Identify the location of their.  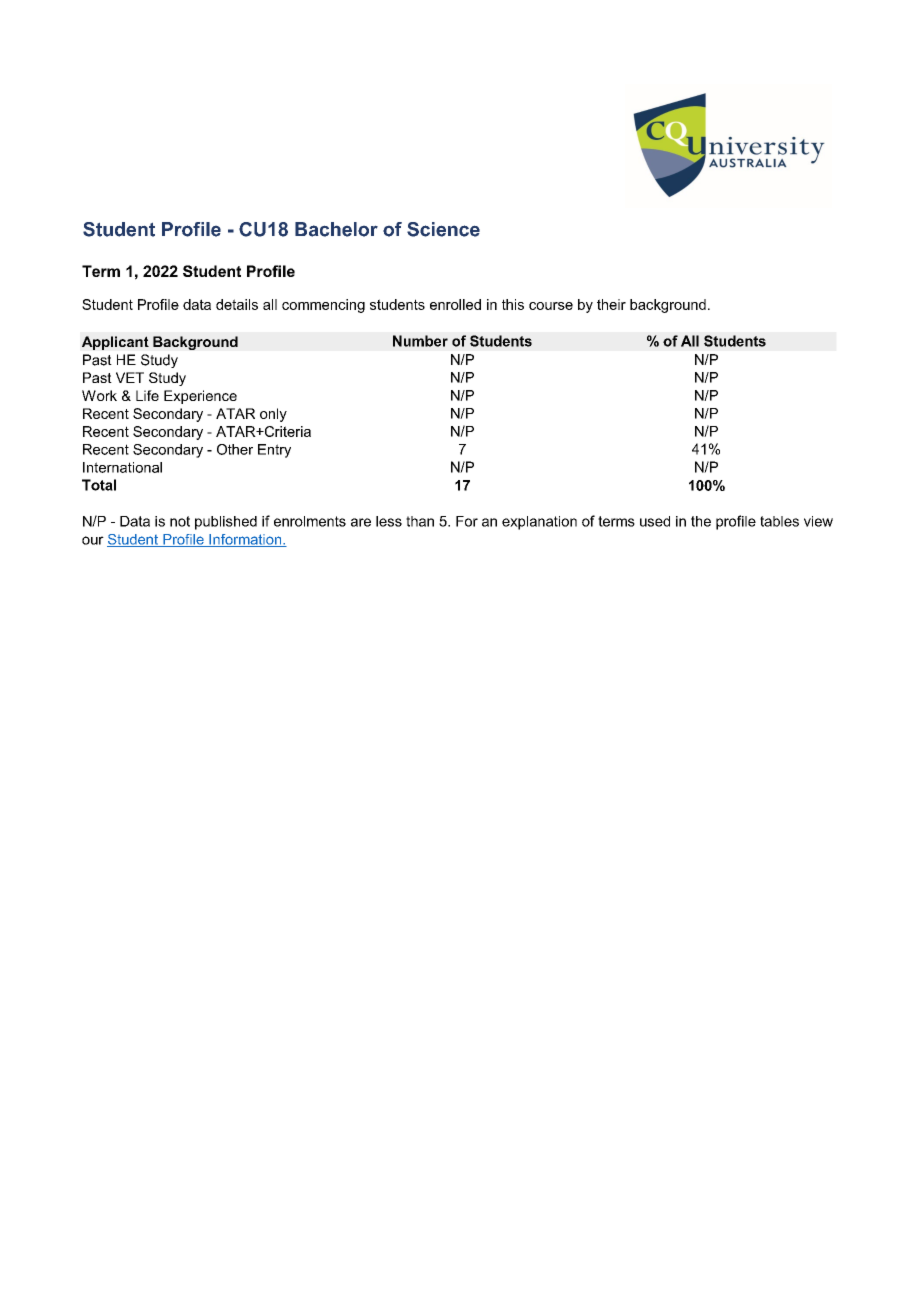
(611, 304).
